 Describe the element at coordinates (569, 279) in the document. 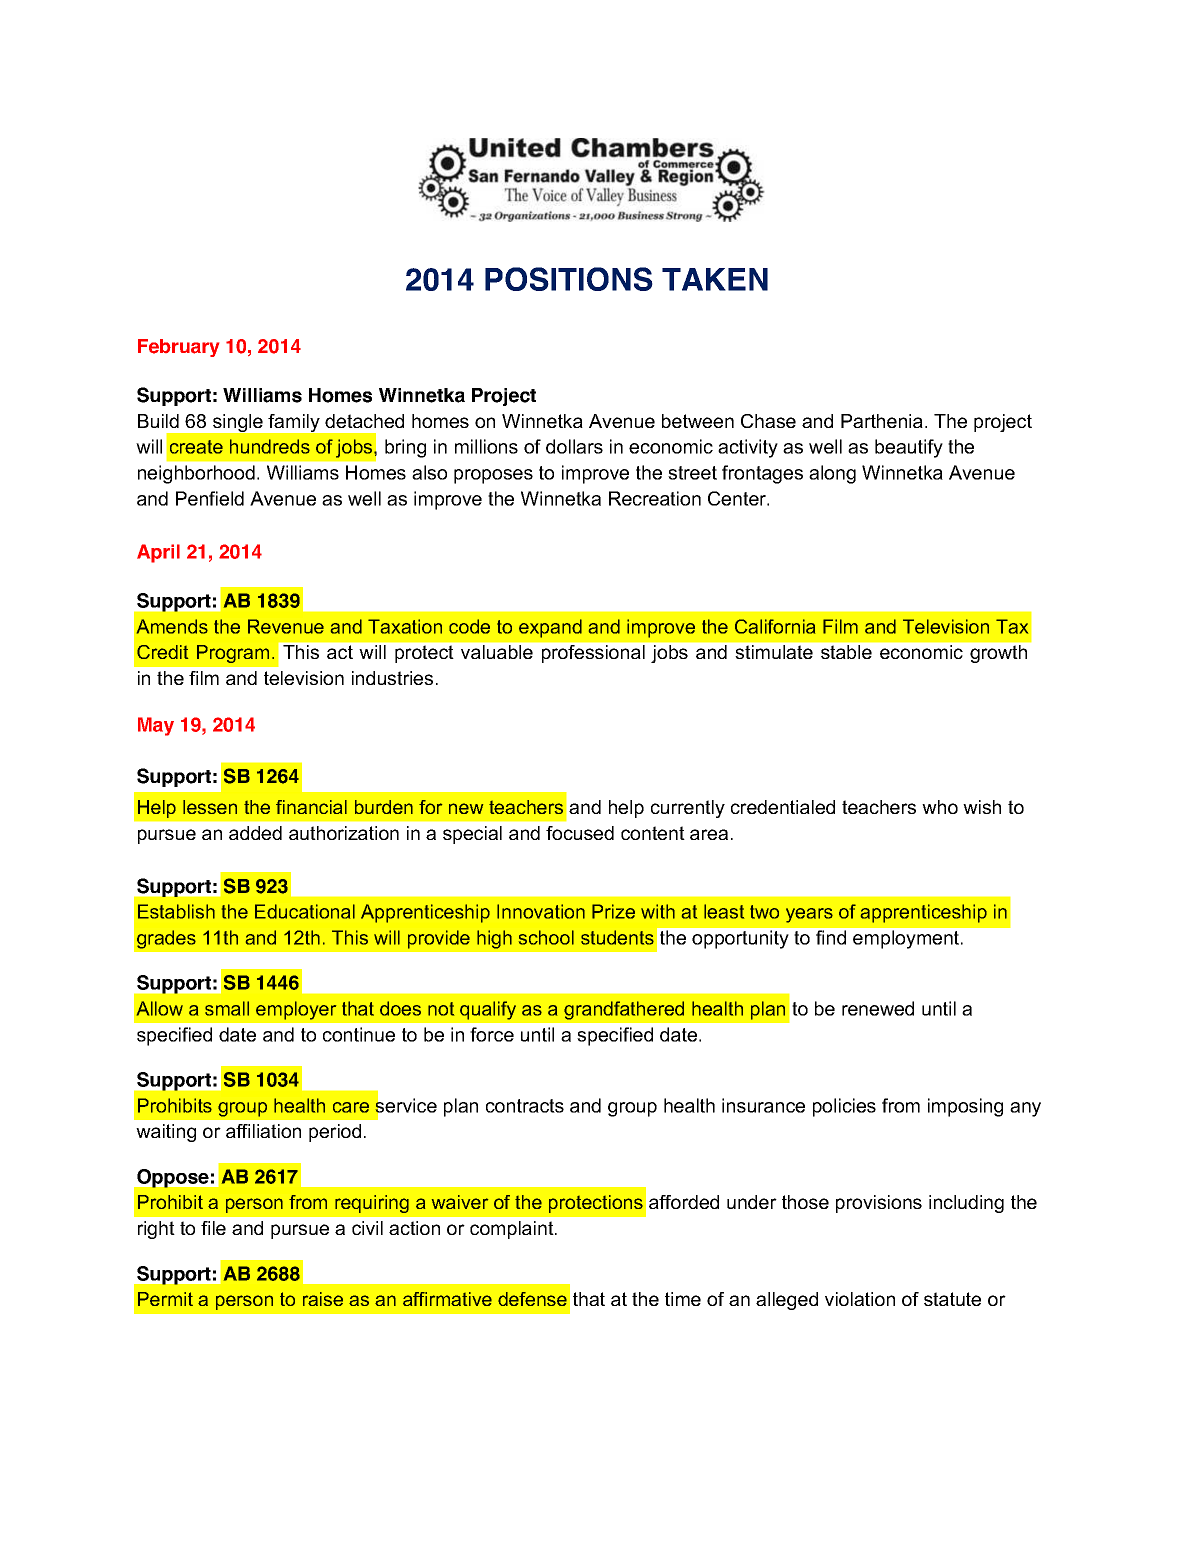

I see `POSITIONS` at that location.
